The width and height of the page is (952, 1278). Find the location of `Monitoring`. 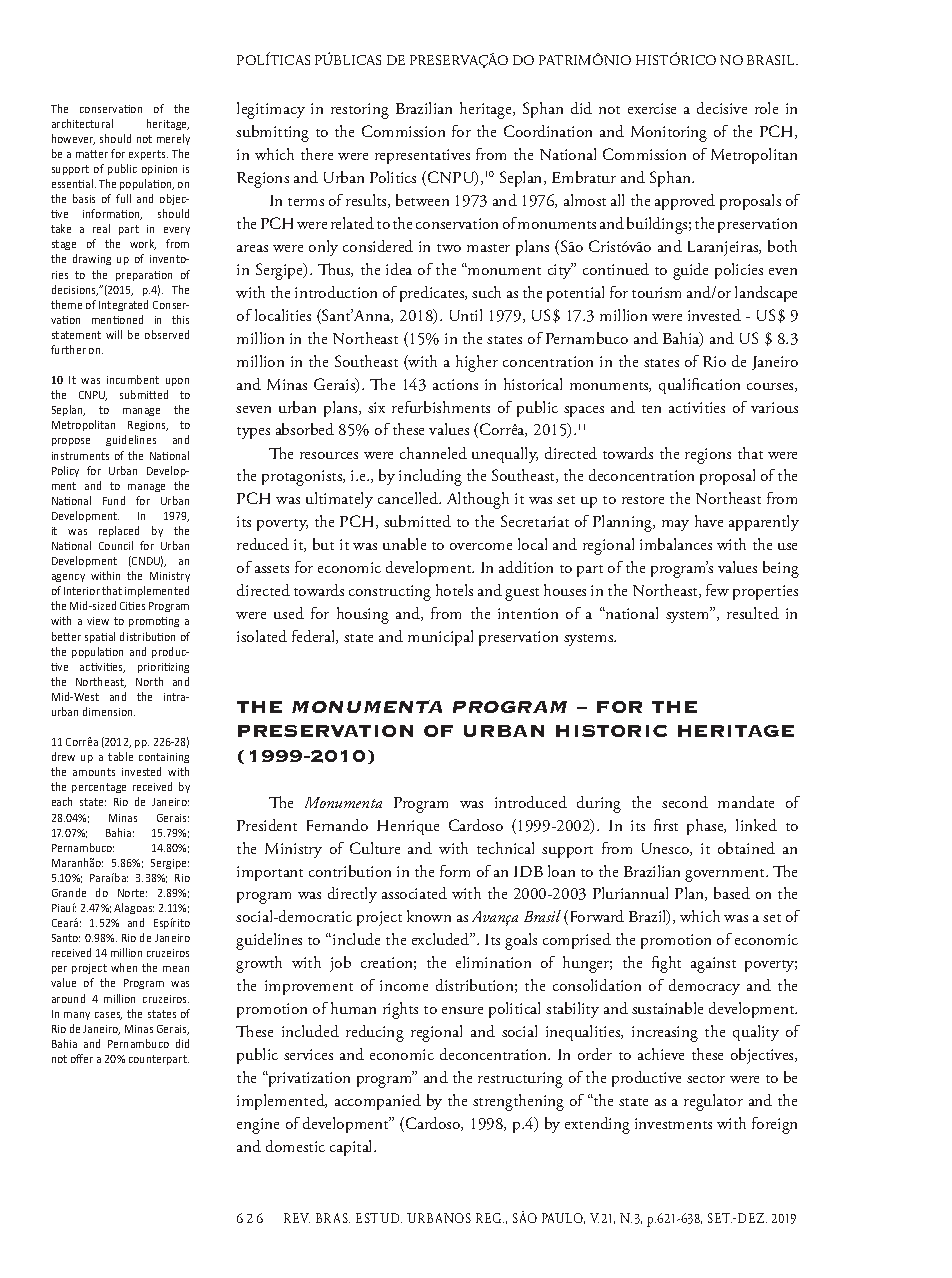

Monitoring is located at coordinates (669, 134).
